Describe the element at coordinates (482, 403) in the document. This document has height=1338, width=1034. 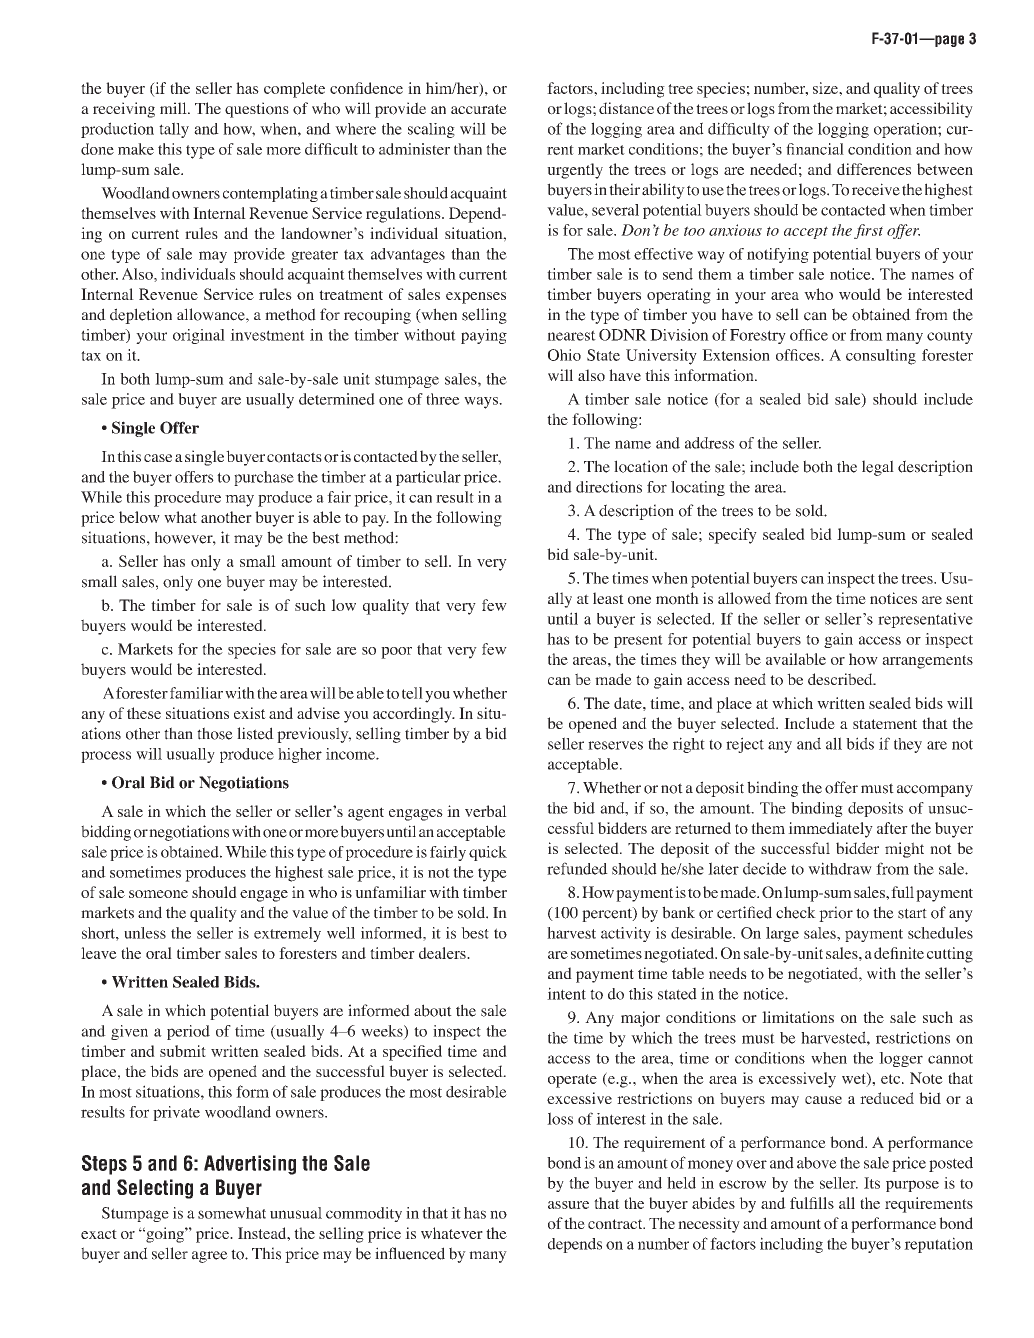
I see `ways` at that location.
